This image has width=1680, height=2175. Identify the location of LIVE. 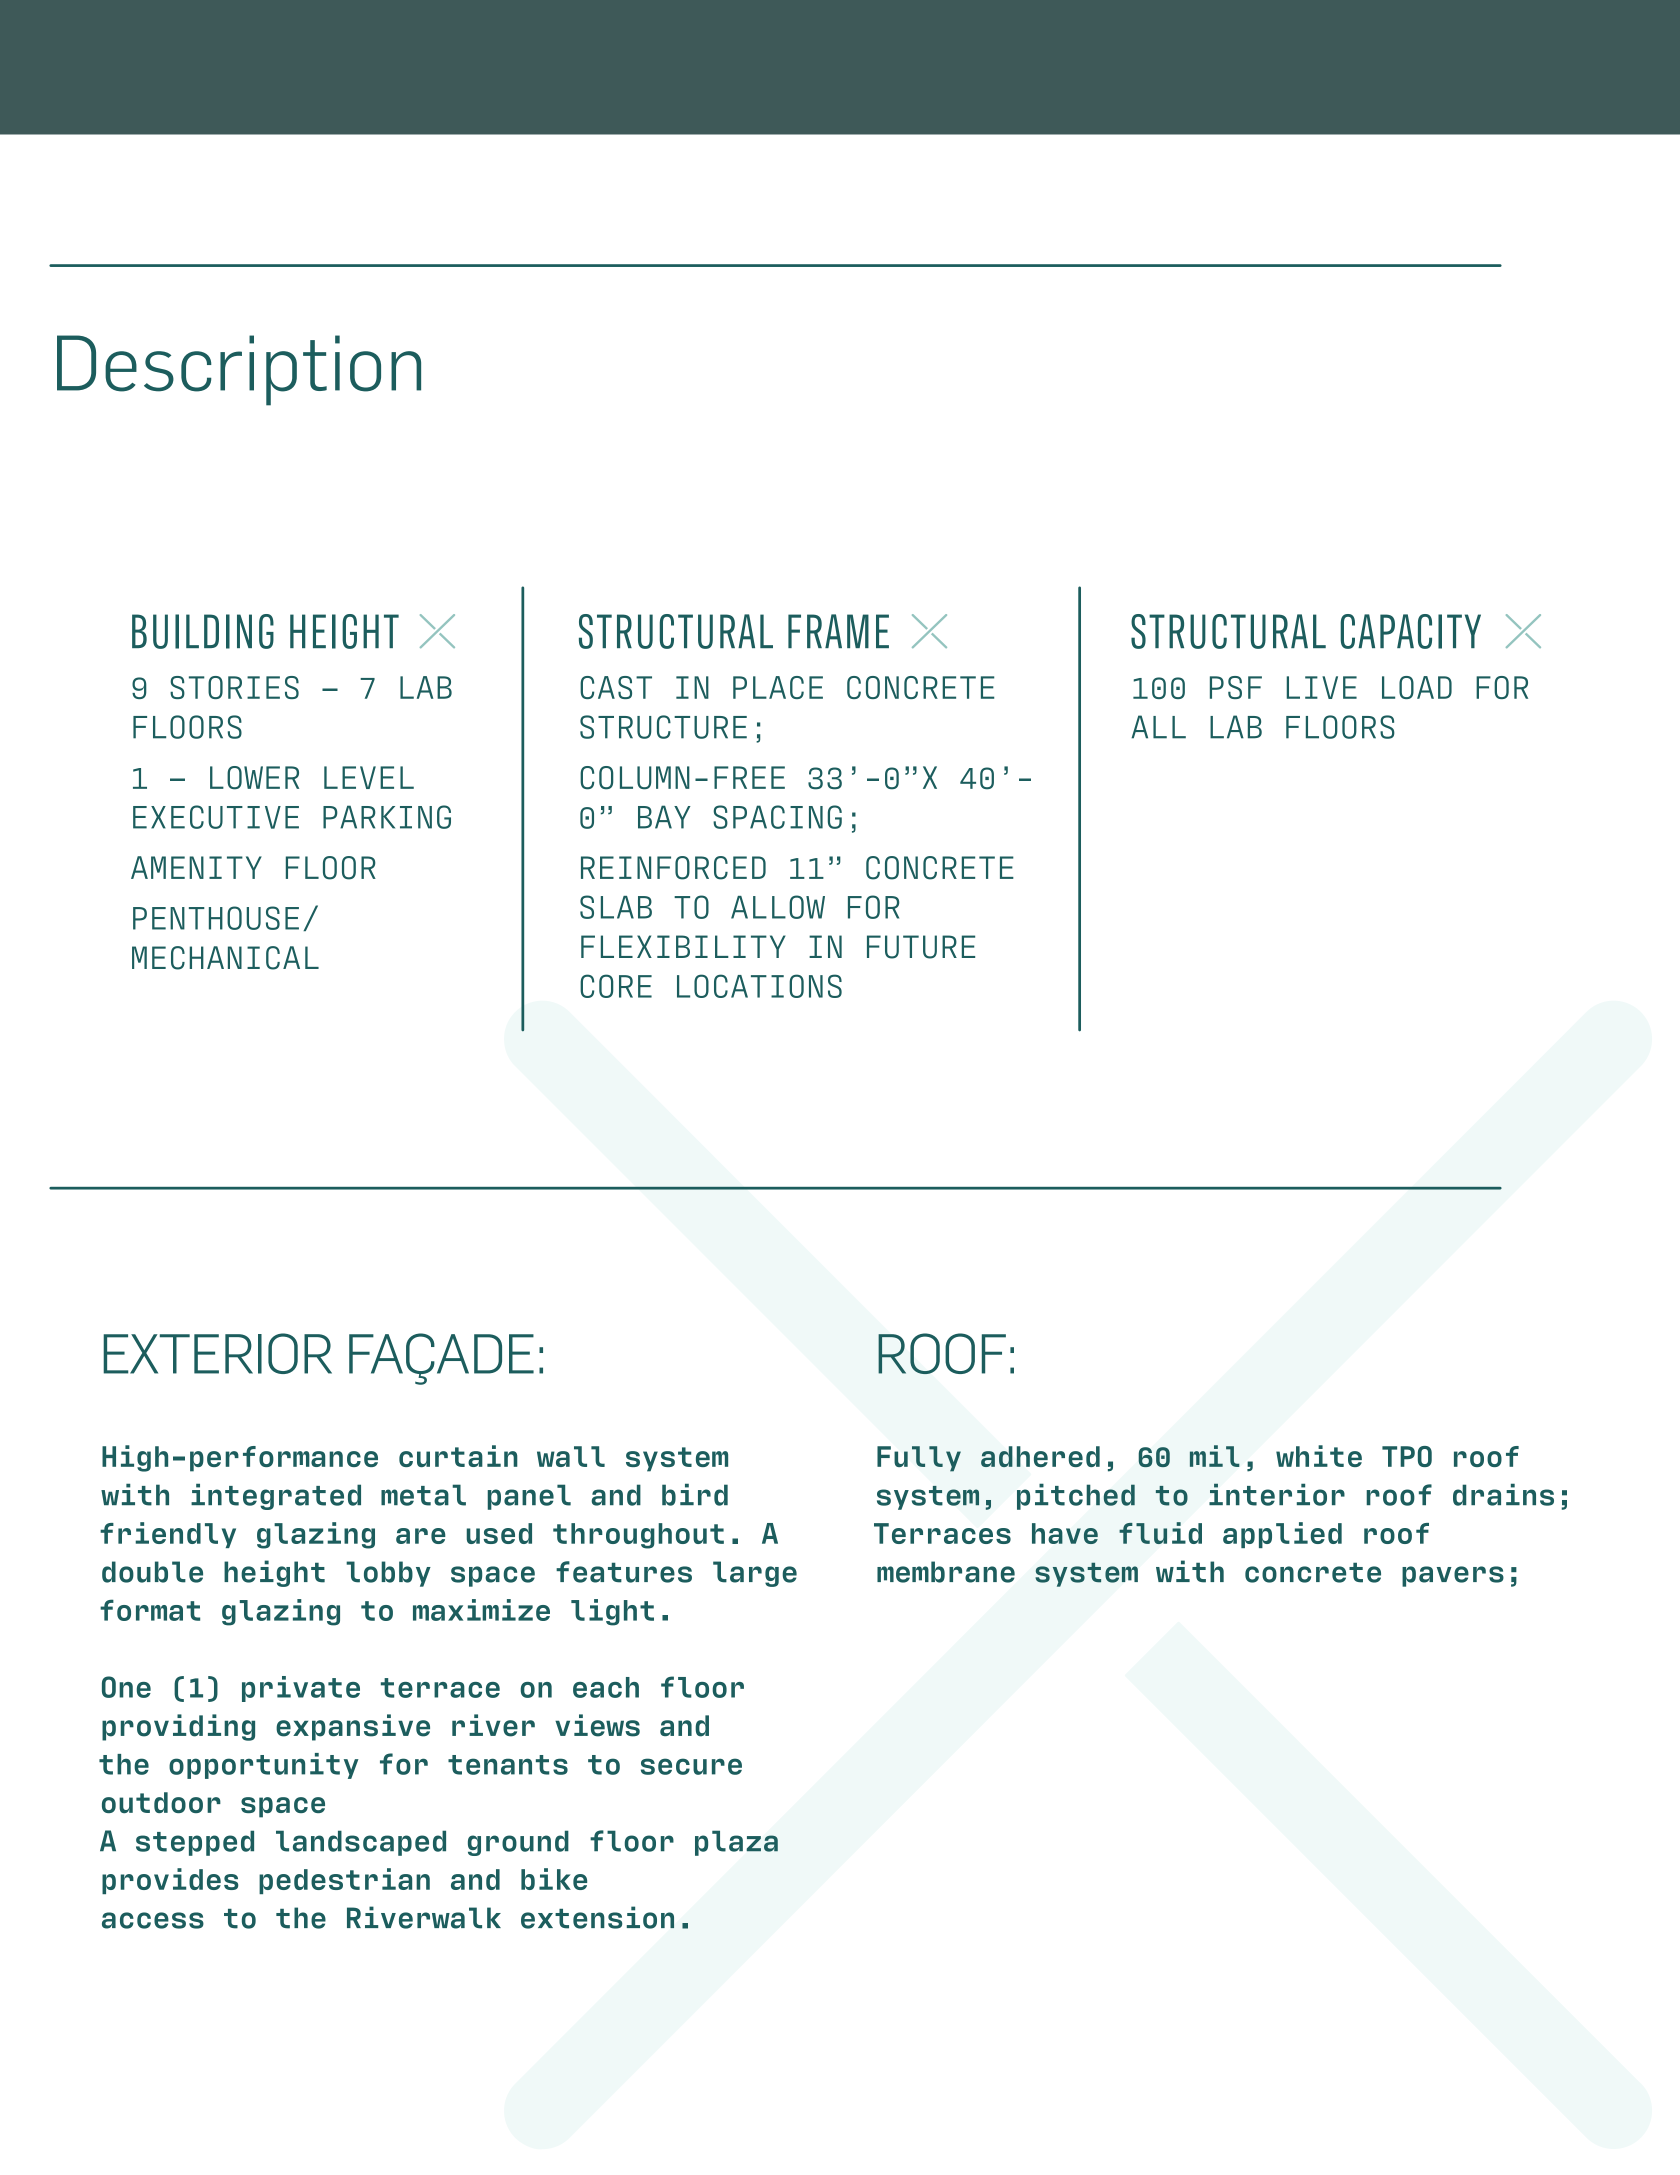
(1322, 687).
